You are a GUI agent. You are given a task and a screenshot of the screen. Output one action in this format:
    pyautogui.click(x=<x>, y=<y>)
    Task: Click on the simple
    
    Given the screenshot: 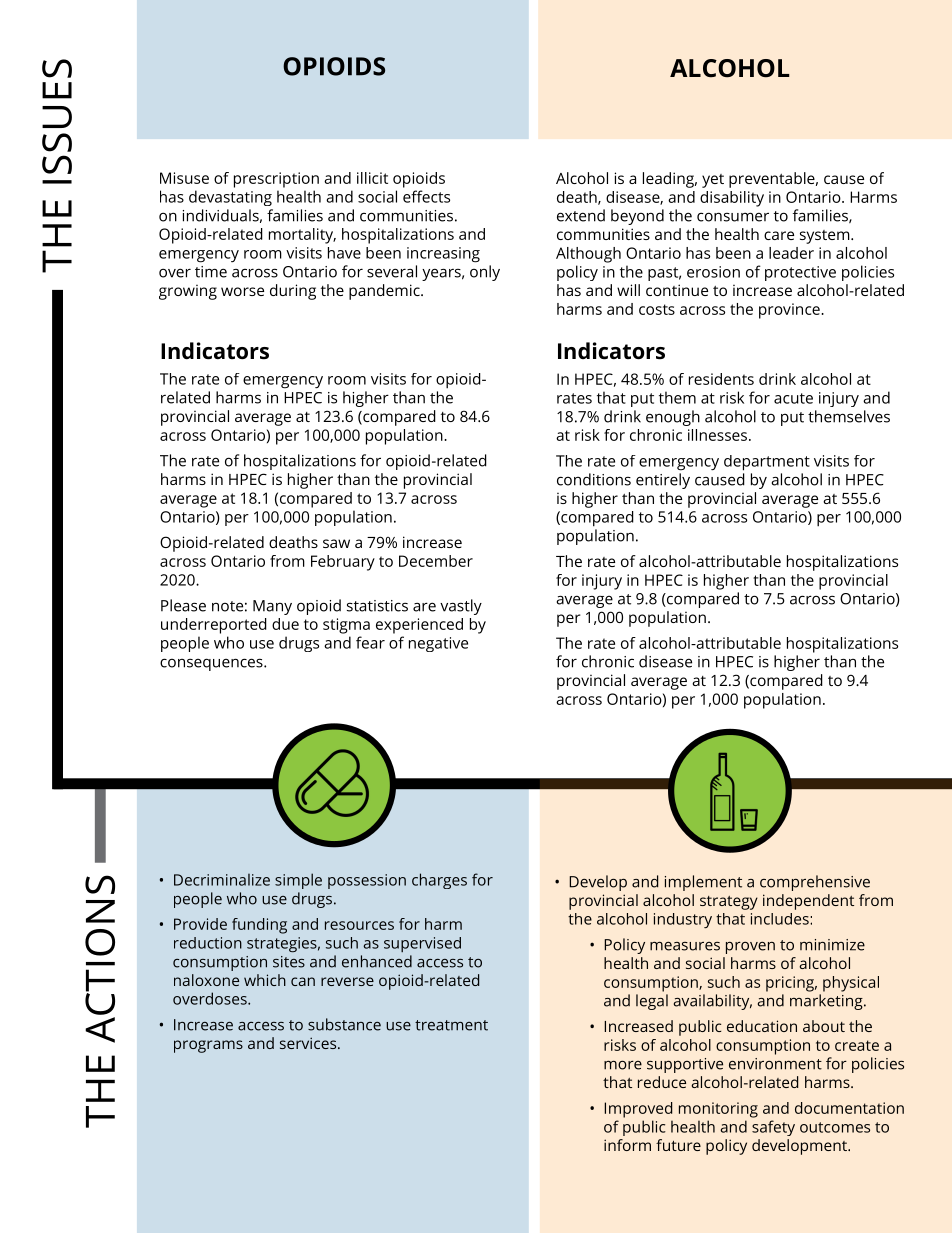 What is the action you would take?
    pyautogui.click(x=298, y=881)
